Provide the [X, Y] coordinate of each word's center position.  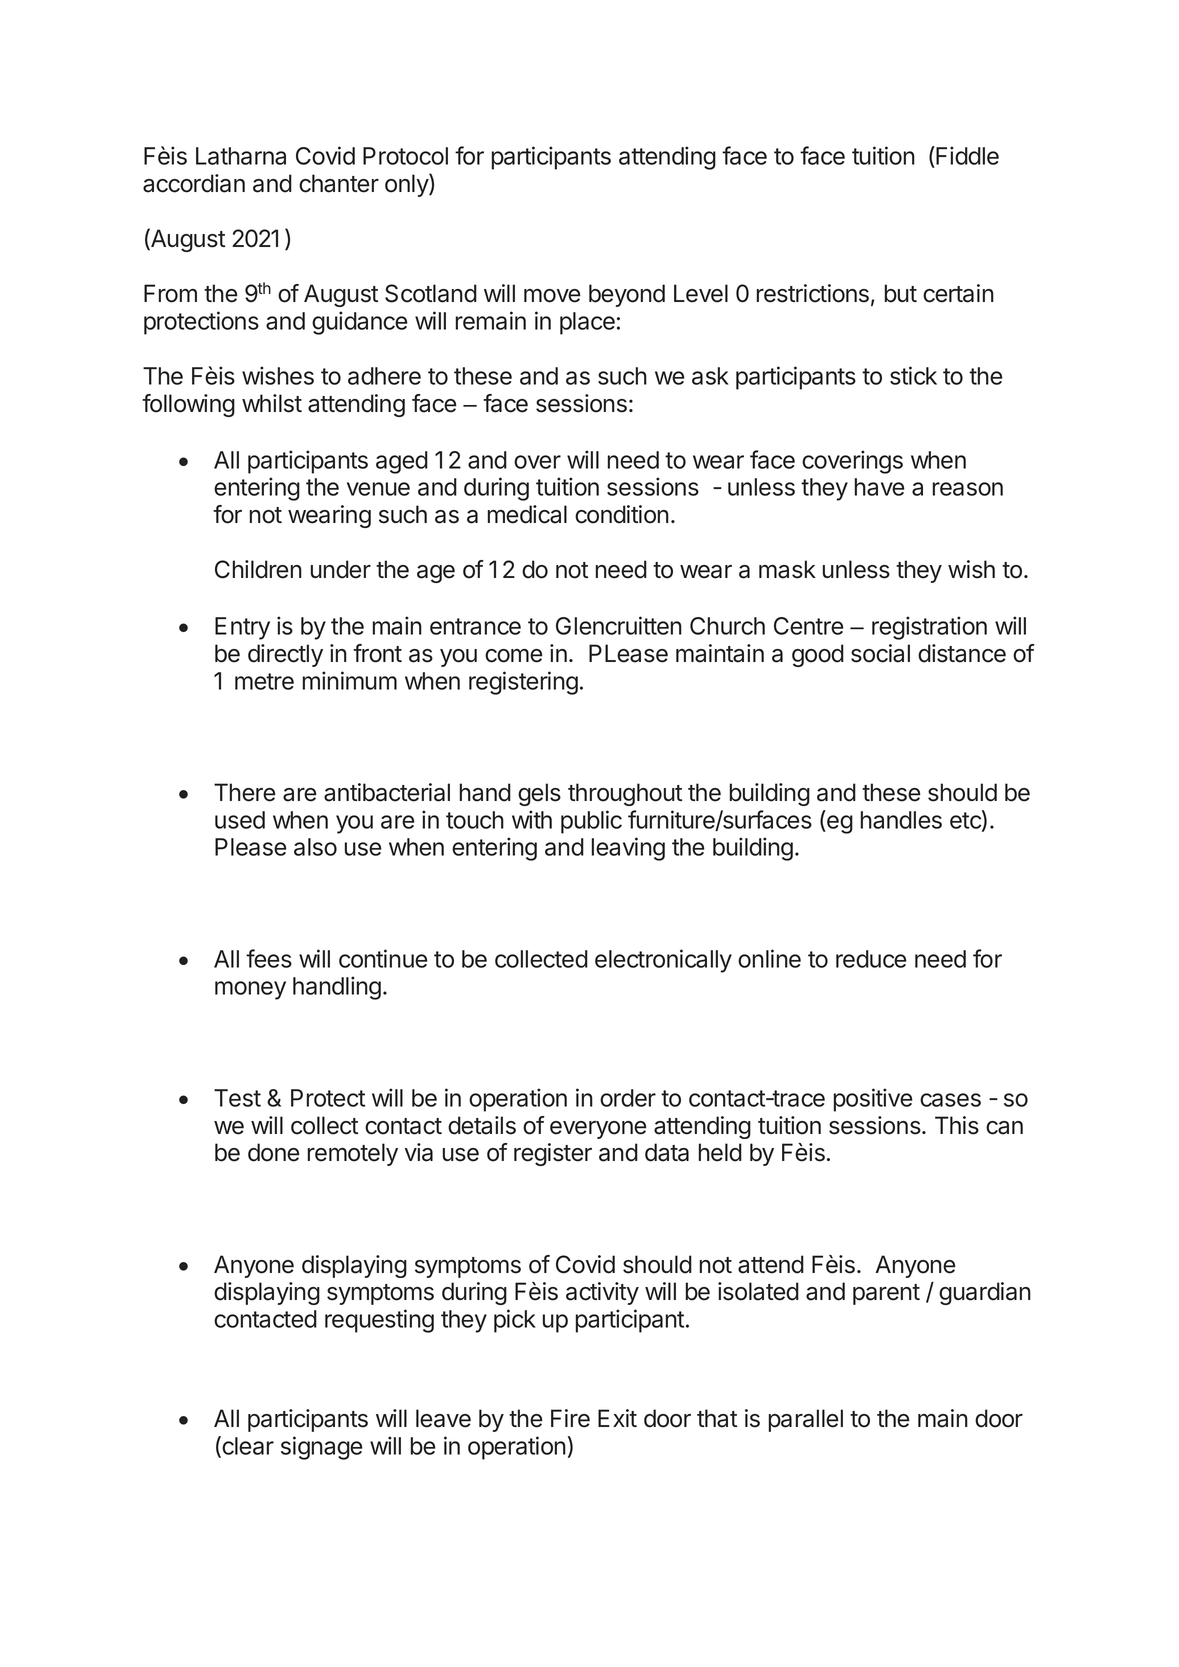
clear [247, 1446]
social [880, 653]
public [591, 822]
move [552, 296]
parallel [806, 1420]
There [245, 792]
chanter [339, 183]
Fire [570, 1418]
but [901, 293]
